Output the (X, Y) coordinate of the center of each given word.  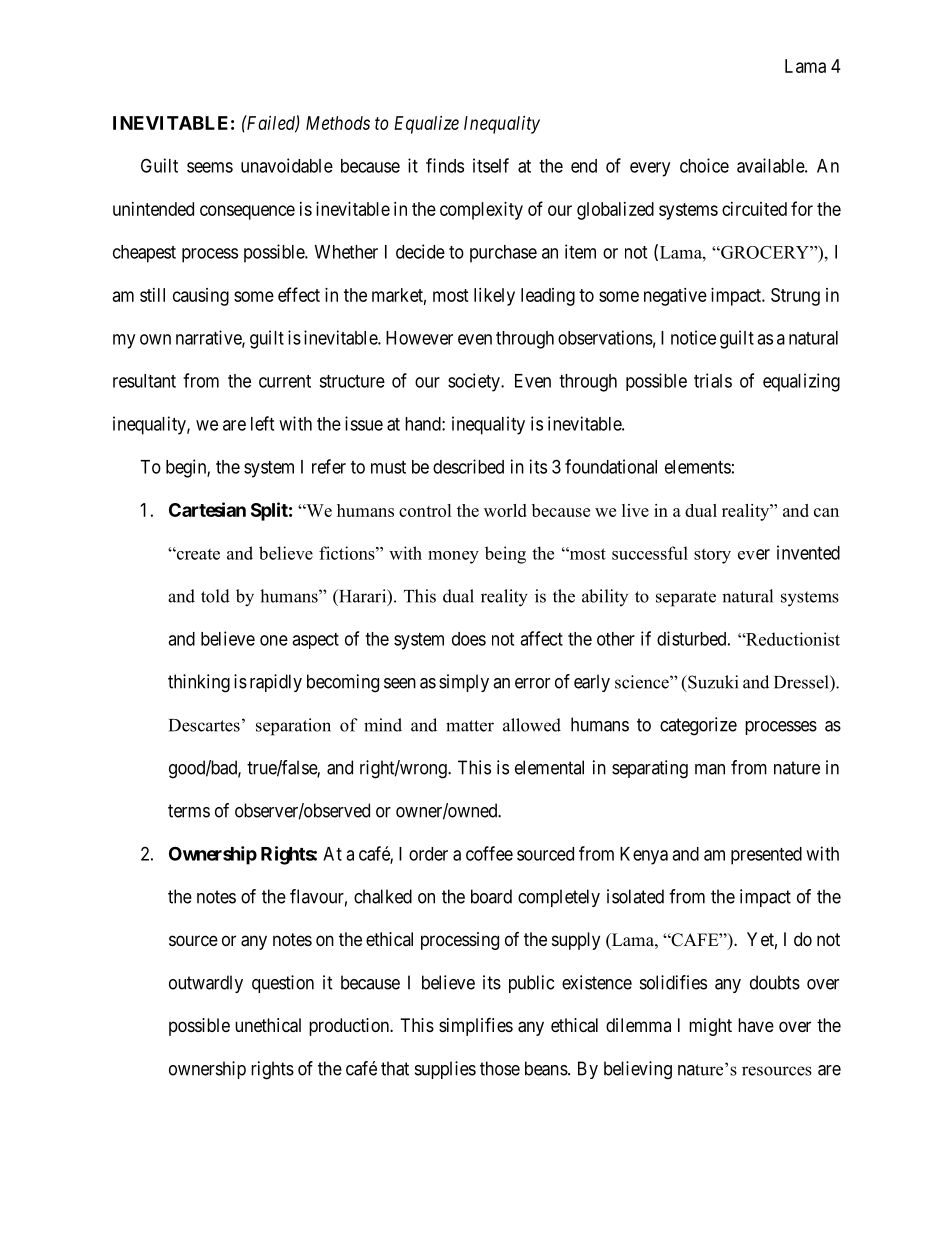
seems (210, 167)
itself (491, 165)
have (756, 1025)
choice (704, 165)
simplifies (476, 1026)
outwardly (206, 984)
